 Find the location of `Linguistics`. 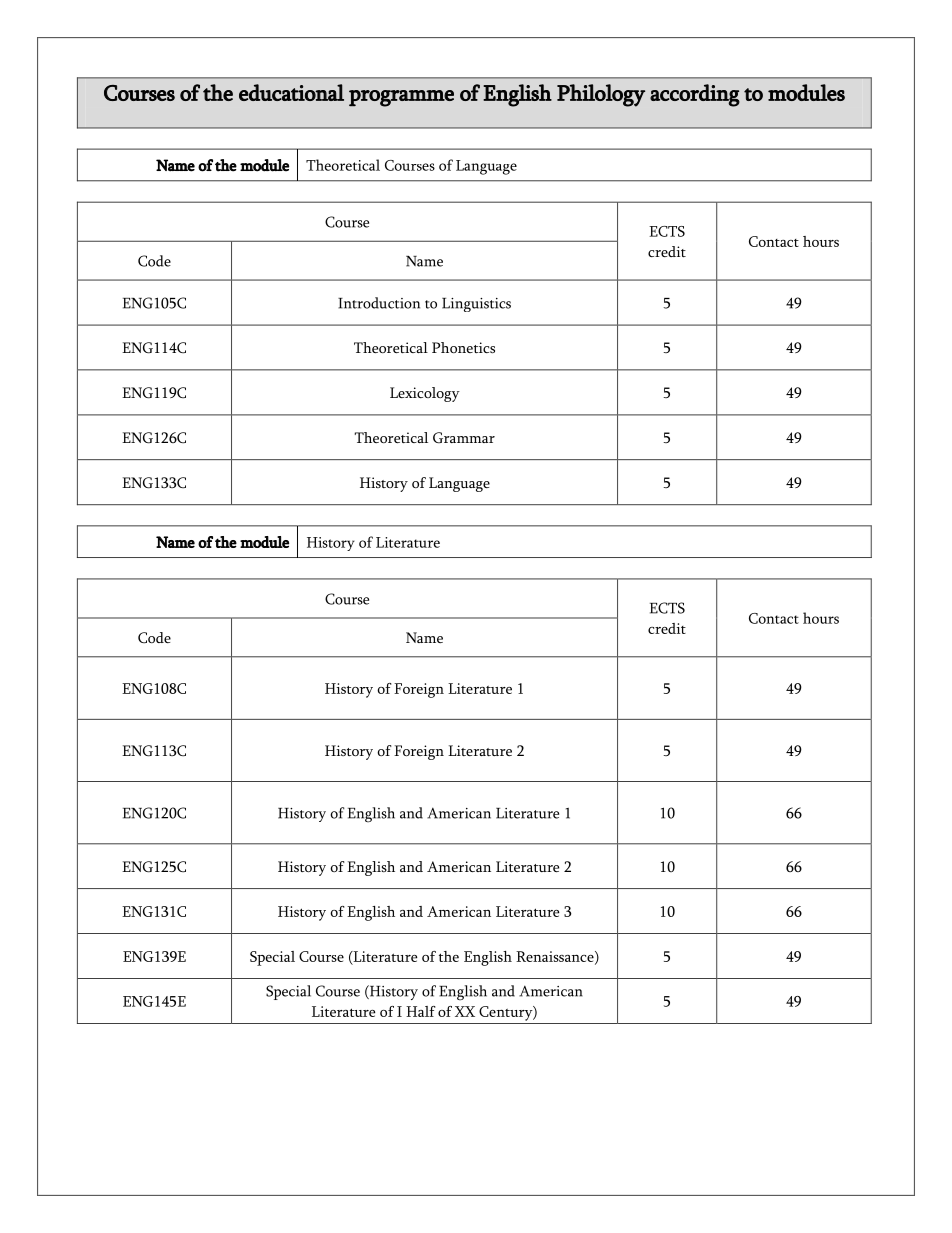

Linguistics is located at coordinates (476, 305).
